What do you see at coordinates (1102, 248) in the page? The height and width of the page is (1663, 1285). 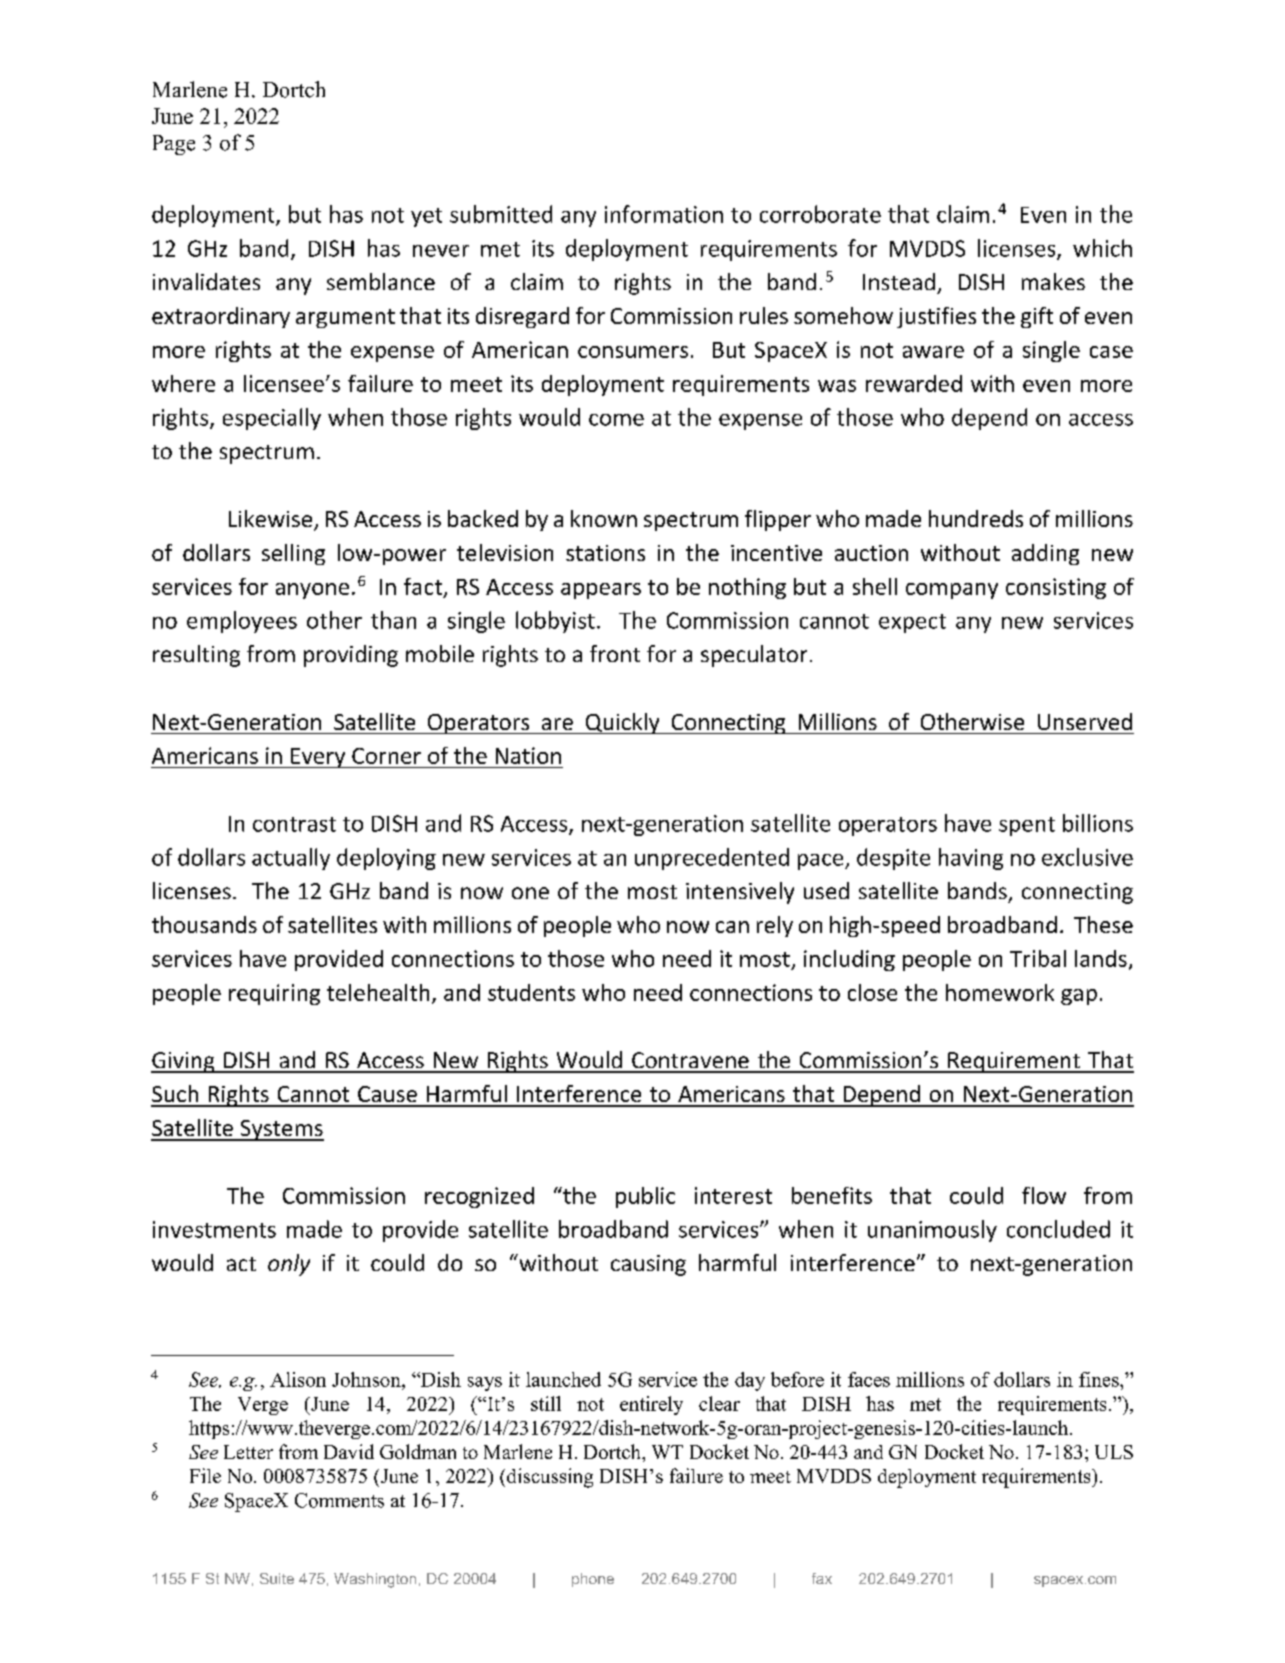 I see `which` at bounding box center [1102, 248].
